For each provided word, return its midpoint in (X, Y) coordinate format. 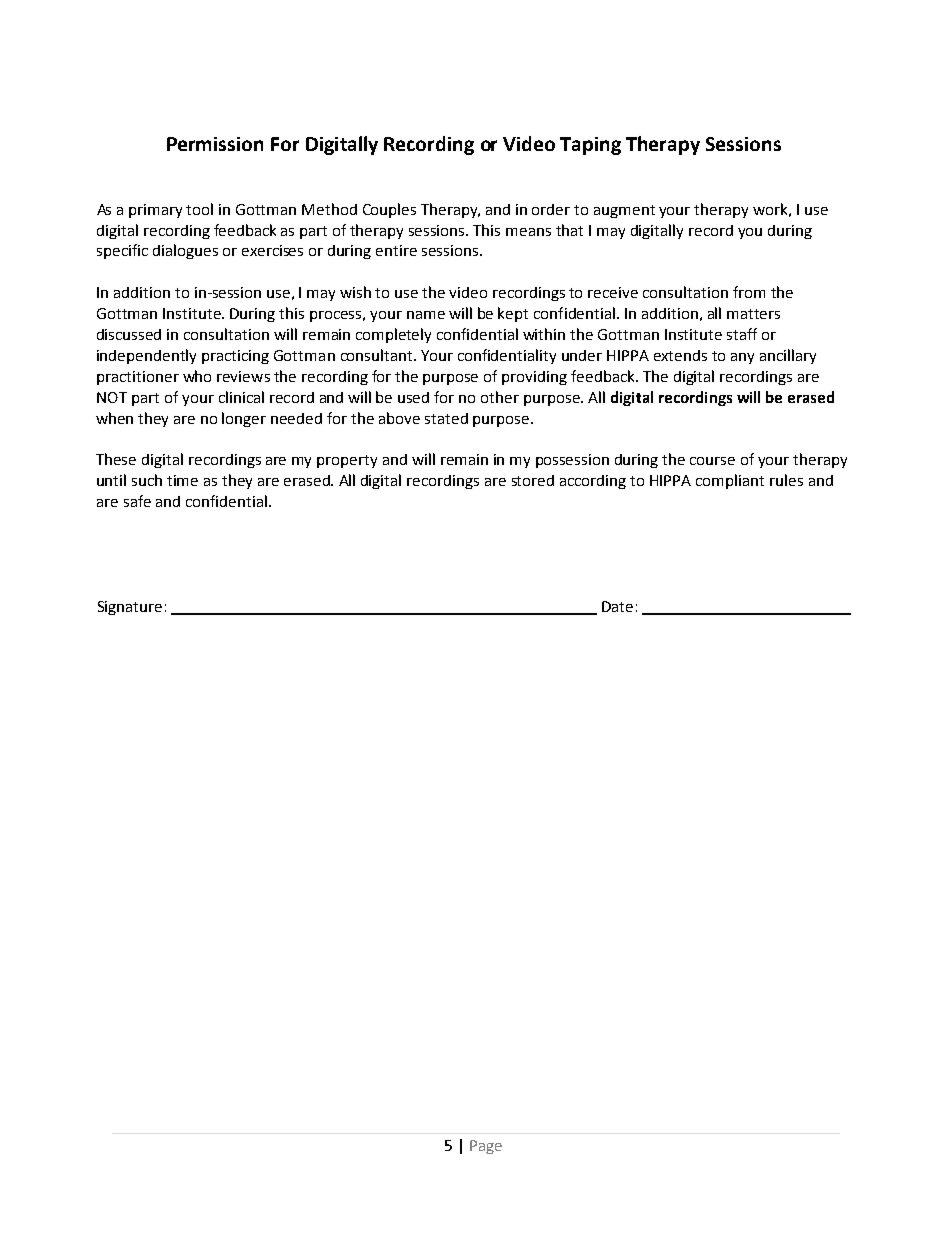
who (197, 376)
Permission (215, 144)
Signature (130, 608)
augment (624, 211)
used (413, 397)
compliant (730, 481)
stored (533, 480)
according (593, 482)
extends (680, 355)
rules (786, 480)
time (182, 480)
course (712, 461)
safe (137, 501)
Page (486, 1147)
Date (617, 606)
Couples (389, 210)
